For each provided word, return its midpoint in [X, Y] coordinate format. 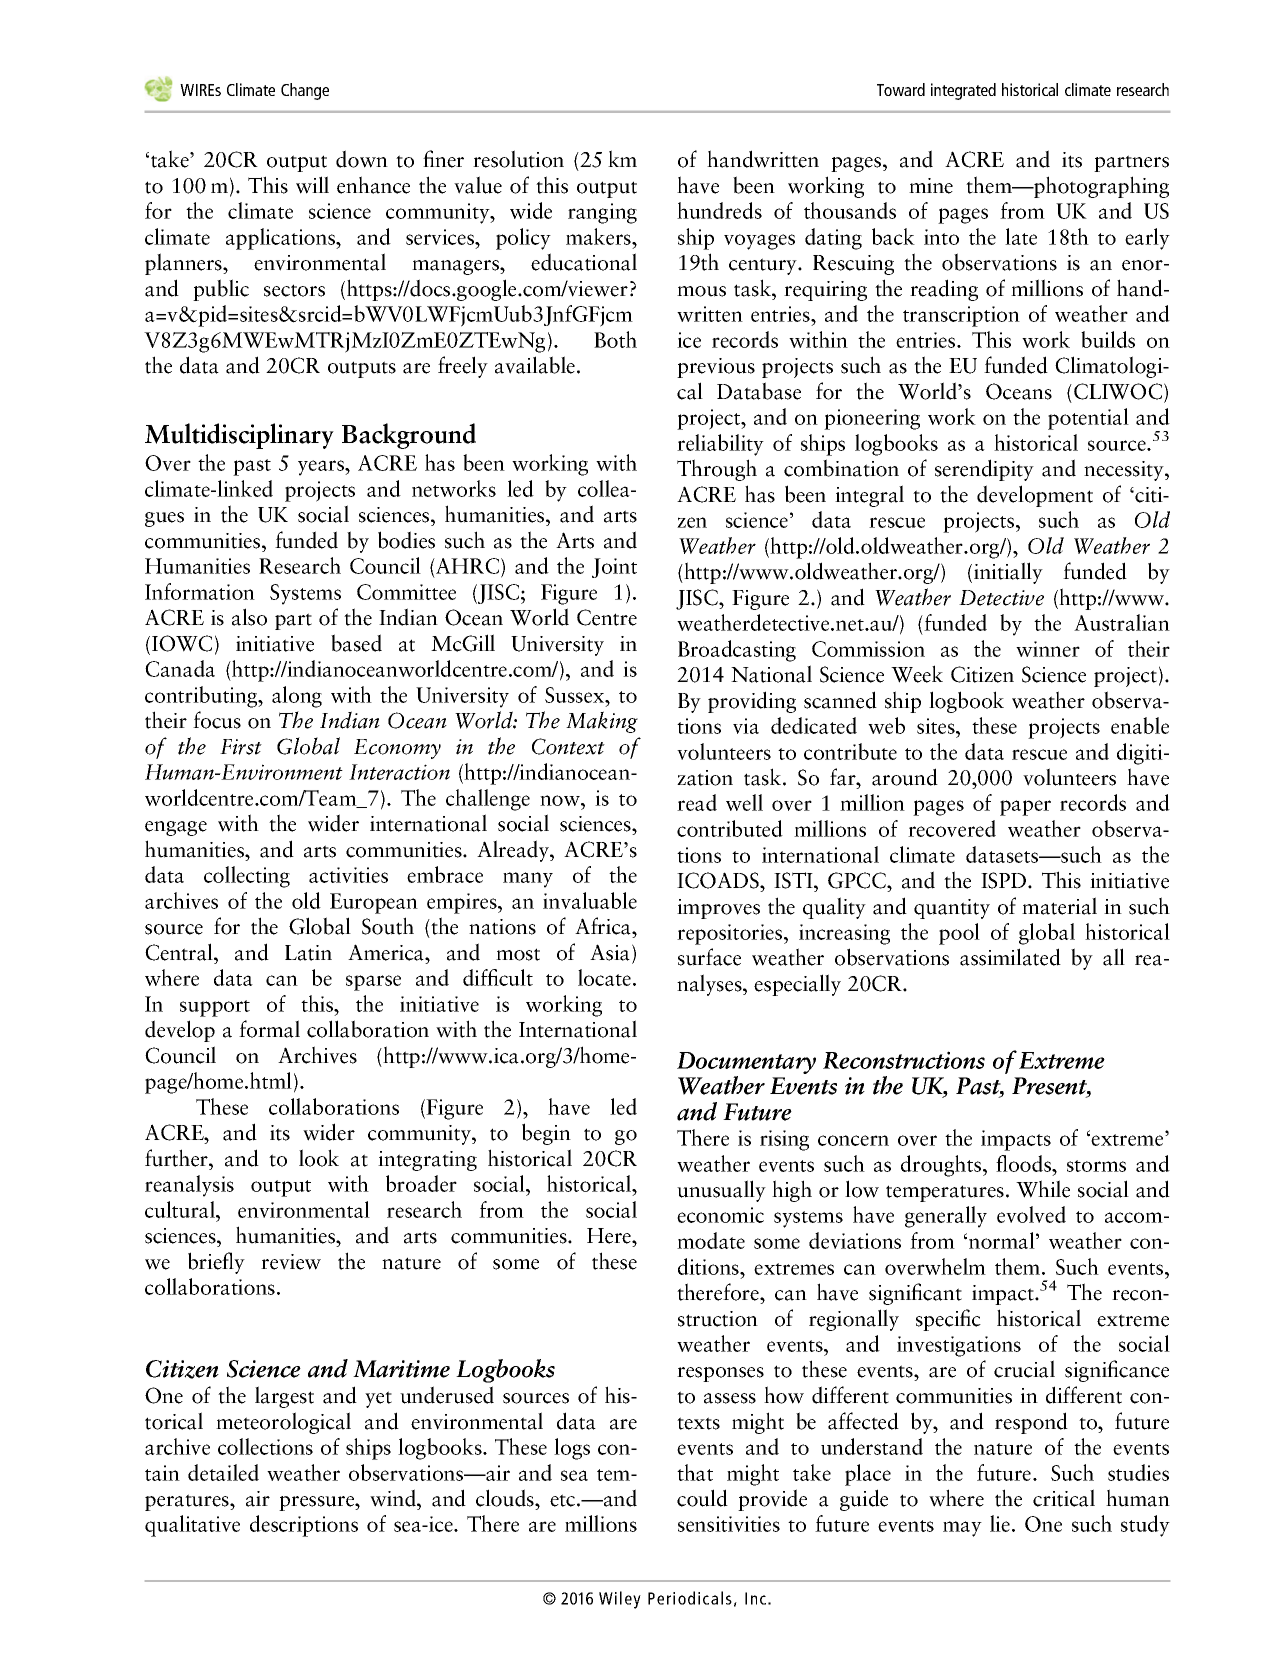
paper [1025, 808]
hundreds [719, 210]
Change [305, 91]
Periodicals [690, 1598]
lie [1001, 1523]
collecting [247, 877]
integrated [963, 91]
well [744, 802]
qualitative [192, 1526]
